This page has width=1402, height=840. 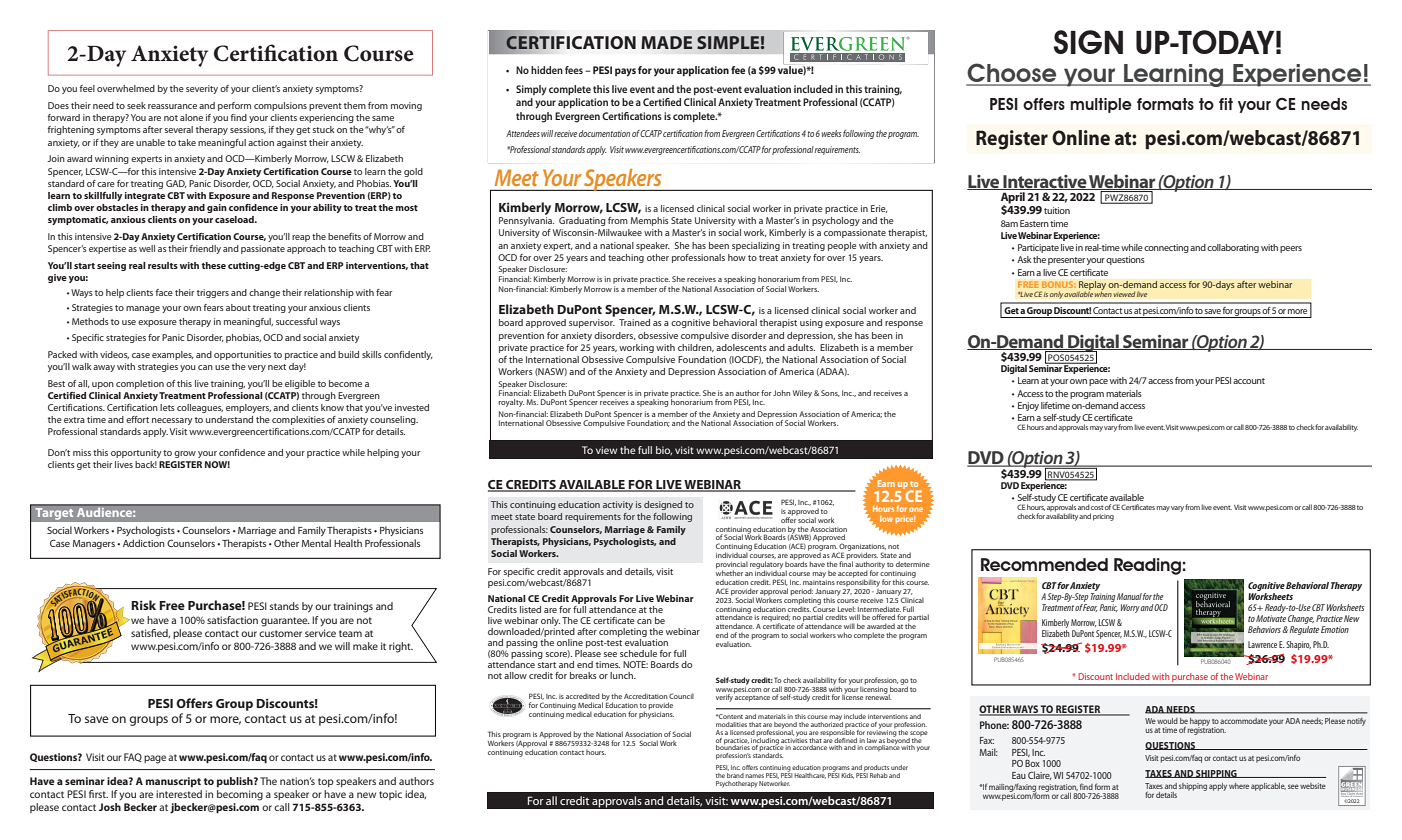 I want to click on names, so click(x=754, y=776).
